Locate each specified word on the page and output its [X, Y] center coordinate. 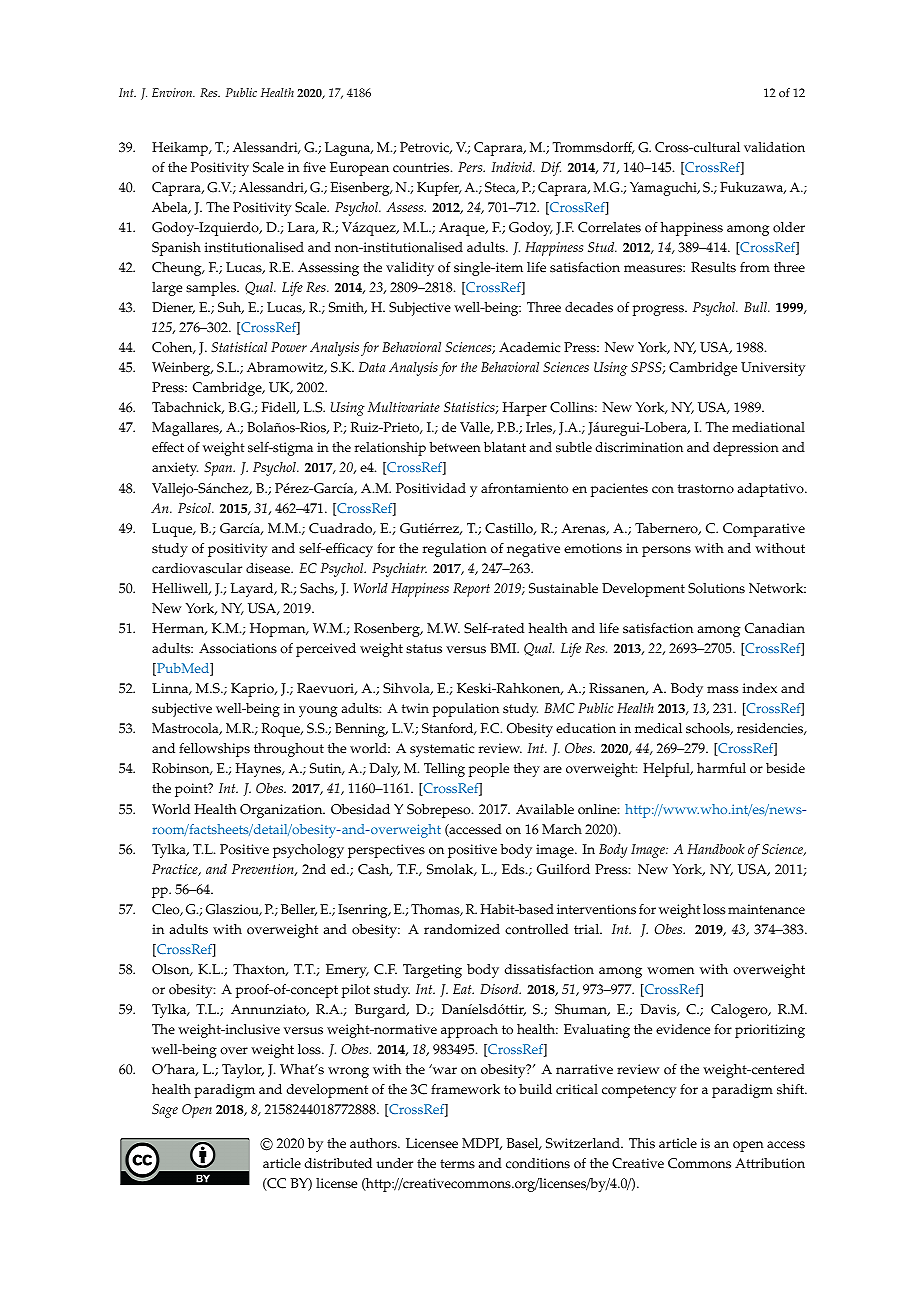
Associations [238, 648]
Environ [173, 92]
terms [457, 1164]
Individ [513, 167]
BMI [504, 648]
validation [774, 147]
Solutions [716, 588]
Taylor [243, 1071]
